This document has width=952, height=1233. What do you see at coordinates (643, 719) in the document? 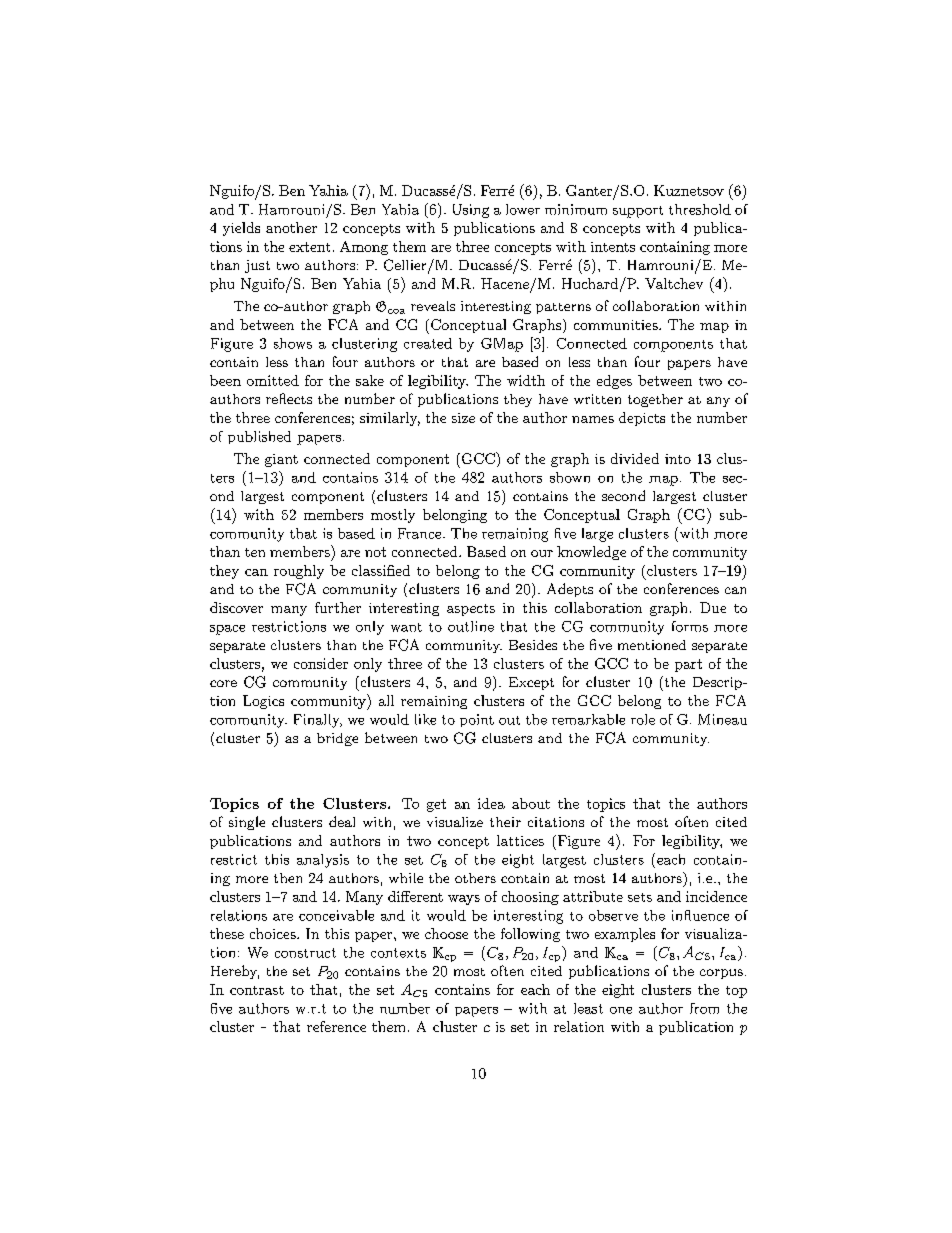
I see `role` at bounding box center [643, 719].
